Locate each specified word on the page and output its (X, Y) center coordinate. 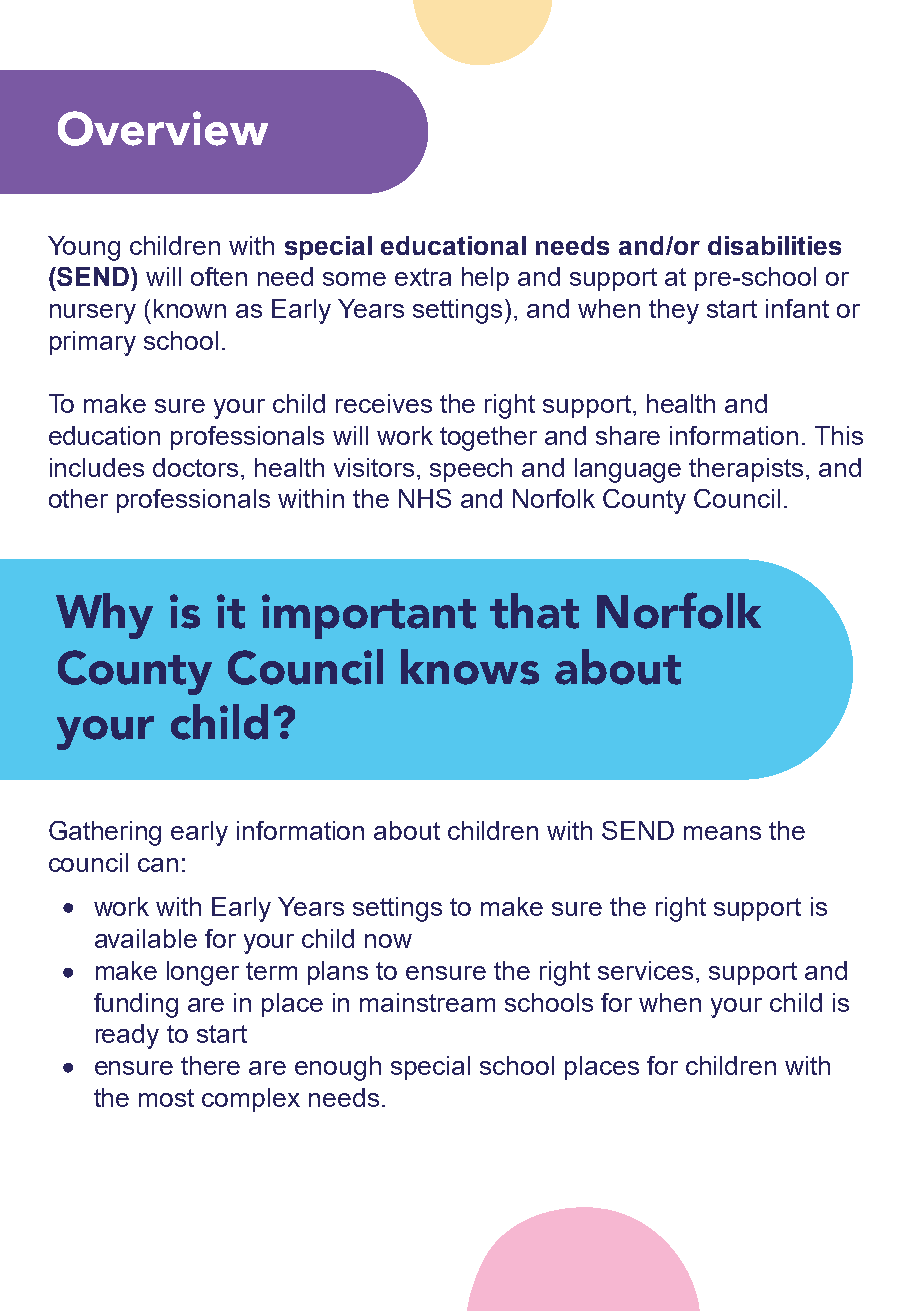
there (210, 1065)
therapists (746, 470)
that (534, 611)
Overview (163, 128)
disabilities (774, 245)
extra (423, 277)
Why (104, 616)
